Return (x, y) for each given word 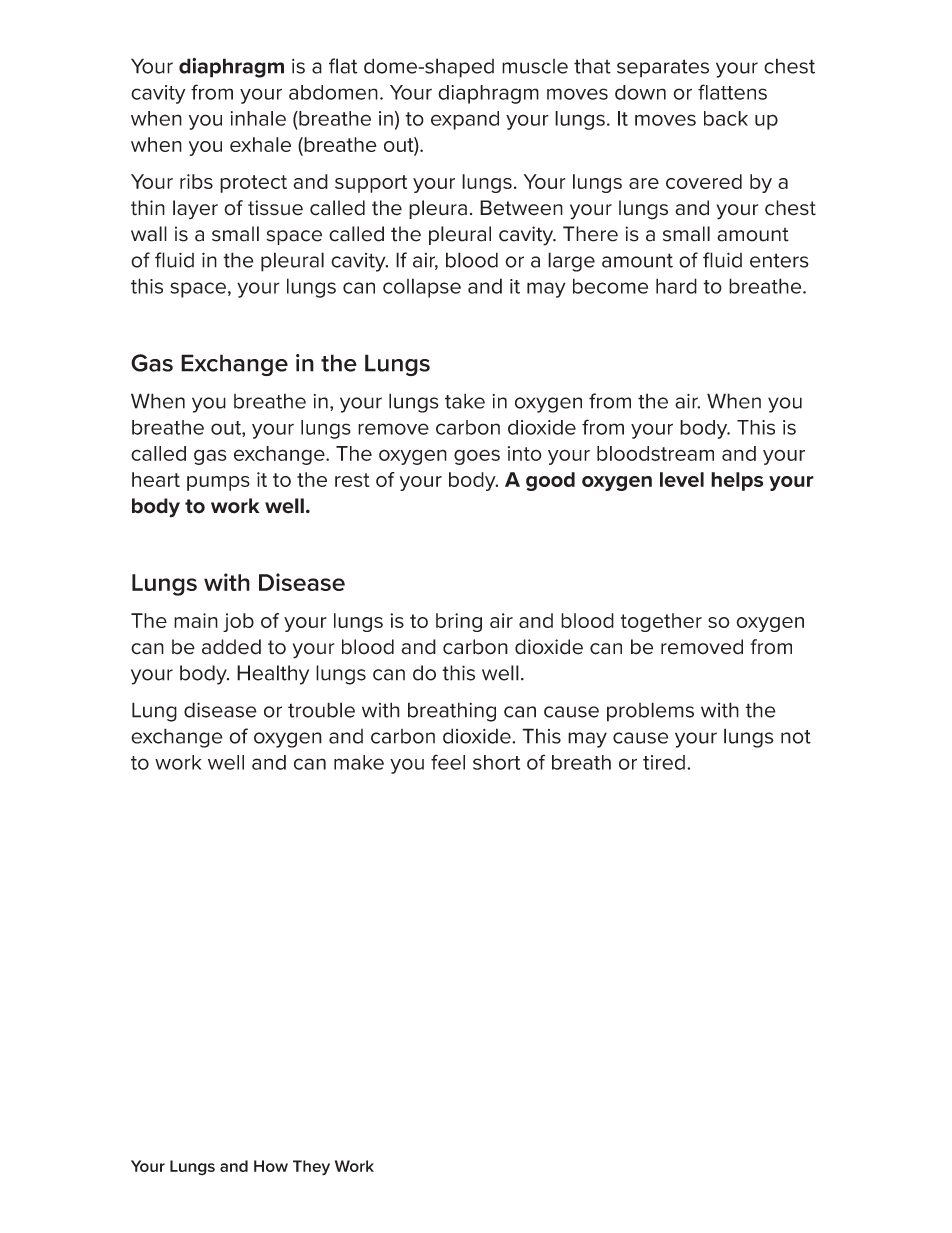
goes (477, 457)
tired (664, 762)
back (726, 118)
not (796, 737)
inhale (258, 118)
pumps (218, 483)
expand (465, 120)
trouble (321, 710)
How (271, 1166)
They (311, 1168)
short (496, 762)
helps (737, 481)
